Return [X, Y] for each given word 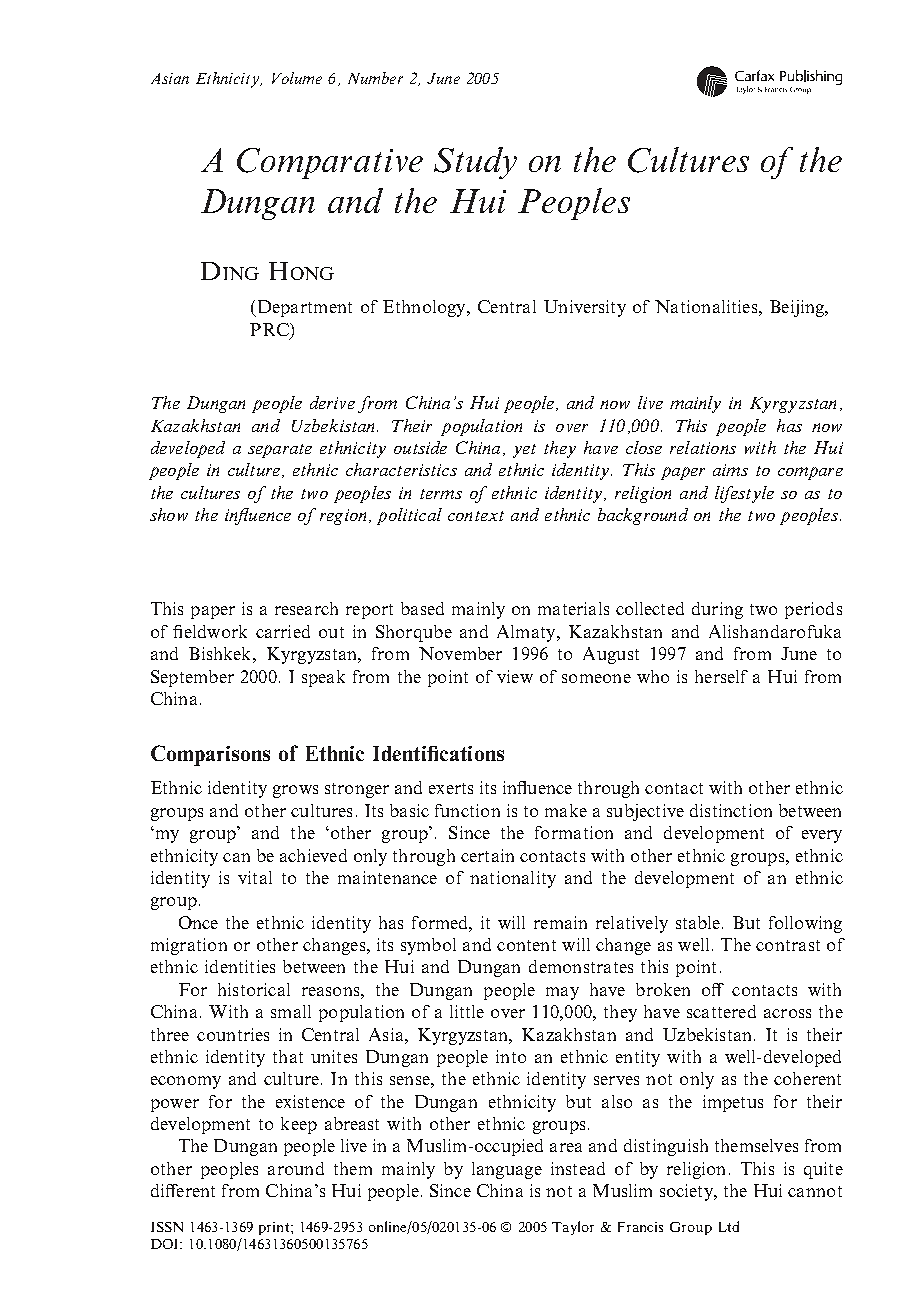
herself [721, 676]
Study [475, 163]
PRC [270, 329]
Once [198, 922]
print [275, 1228]
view [515, 676]
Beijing [798, 308]
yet [524, 451]
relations [703, 447]
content [526, 945]
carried [283, 631]
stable [699, 922]
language [507, 1170]
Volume [297, 78]
